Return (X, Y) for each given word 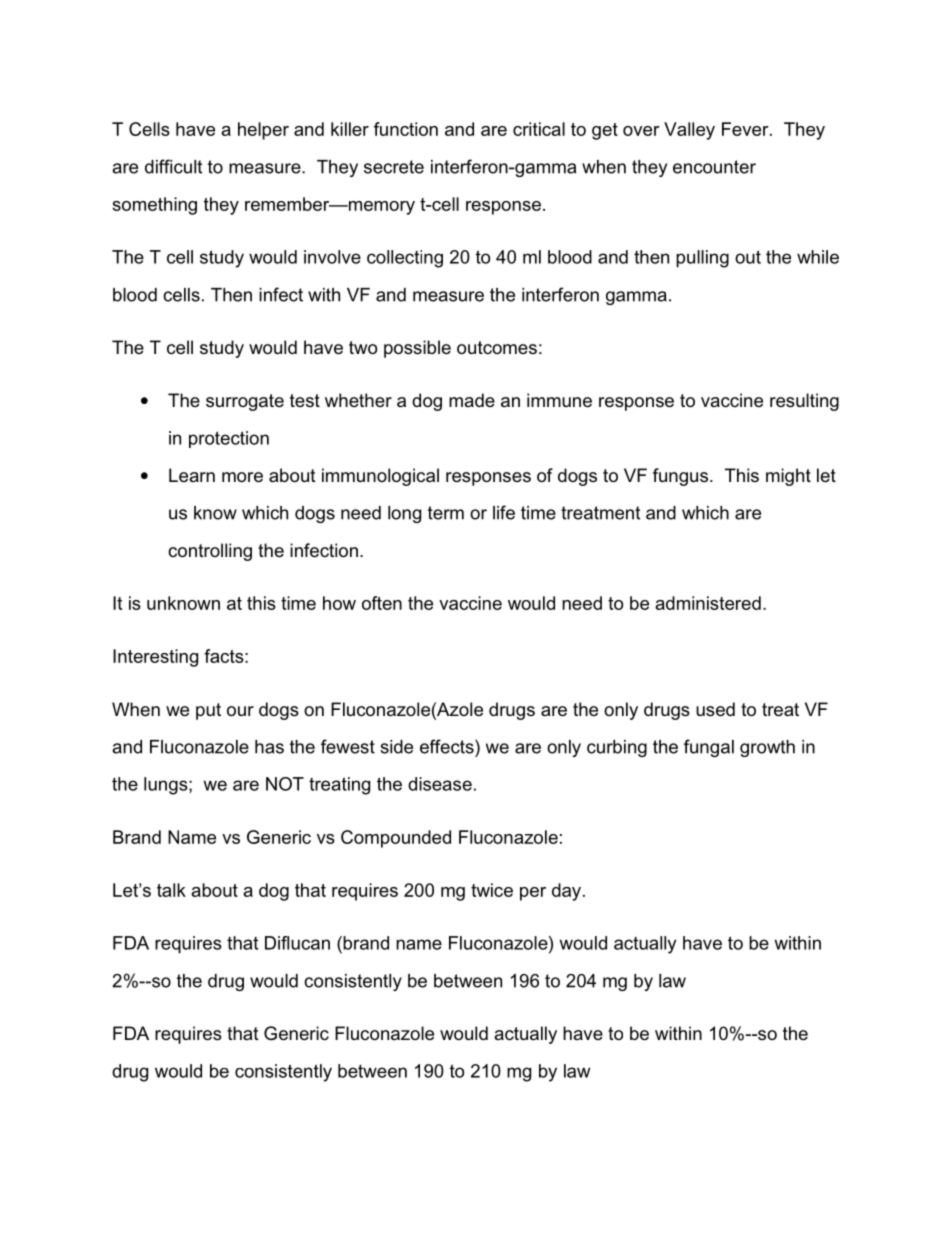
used (715, 709)
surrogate (245, 402)
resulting (804, 402)
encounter (714, 167)
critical (539, 129)
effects (448, 746)
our (240, 711)
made (472, 400)
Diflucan (297, 943)
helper (263, 131)
